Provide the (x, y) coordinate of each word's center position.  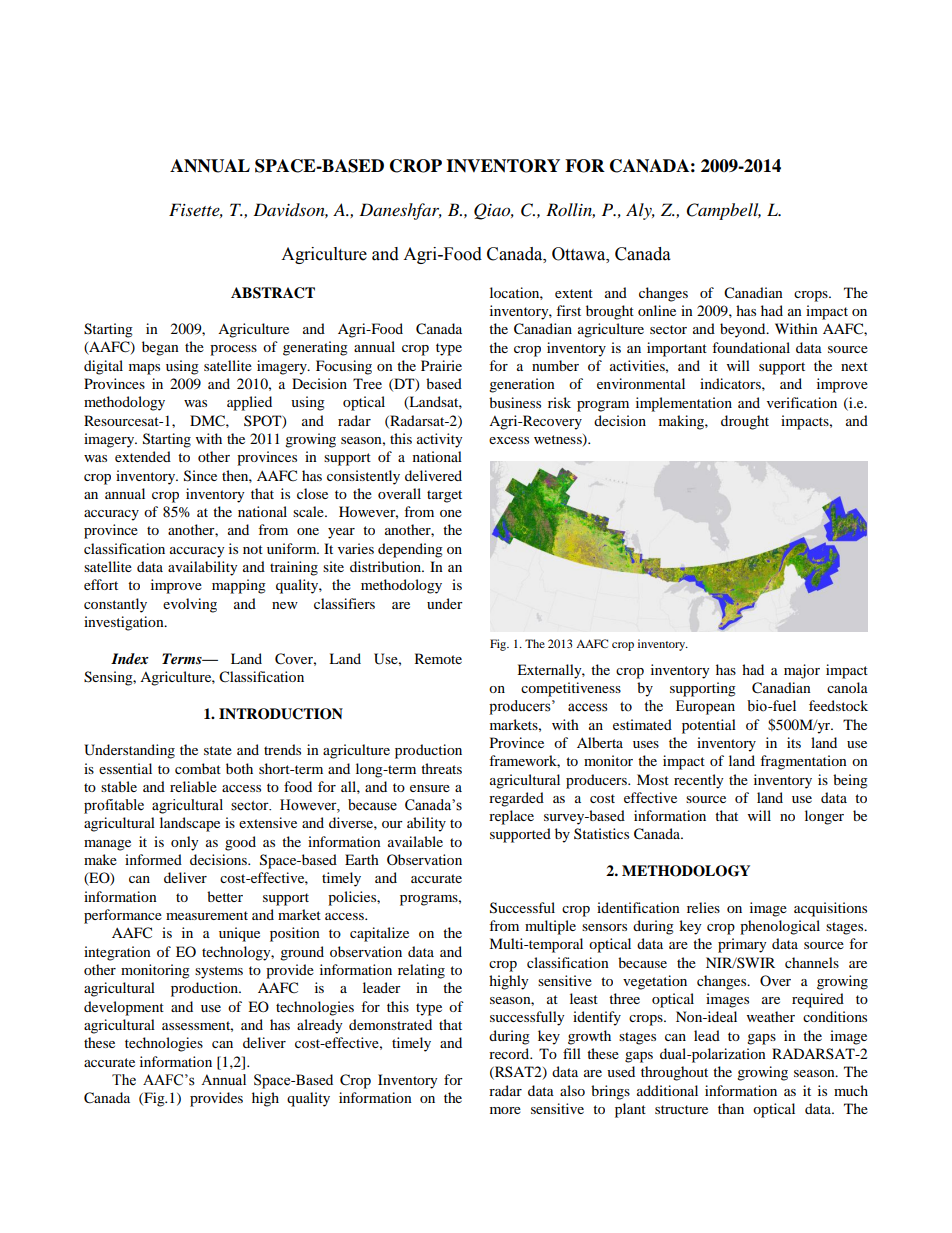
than (731, 1108)
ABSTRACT (273, 293)
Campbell (724, 211)
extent (574, 293)
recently (699, 781)
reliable (193, 786)
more (505, 1110)
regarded (516, 799)
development (124, 1008)
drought (745, 422)
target (444, 496)
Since (200, 476)
